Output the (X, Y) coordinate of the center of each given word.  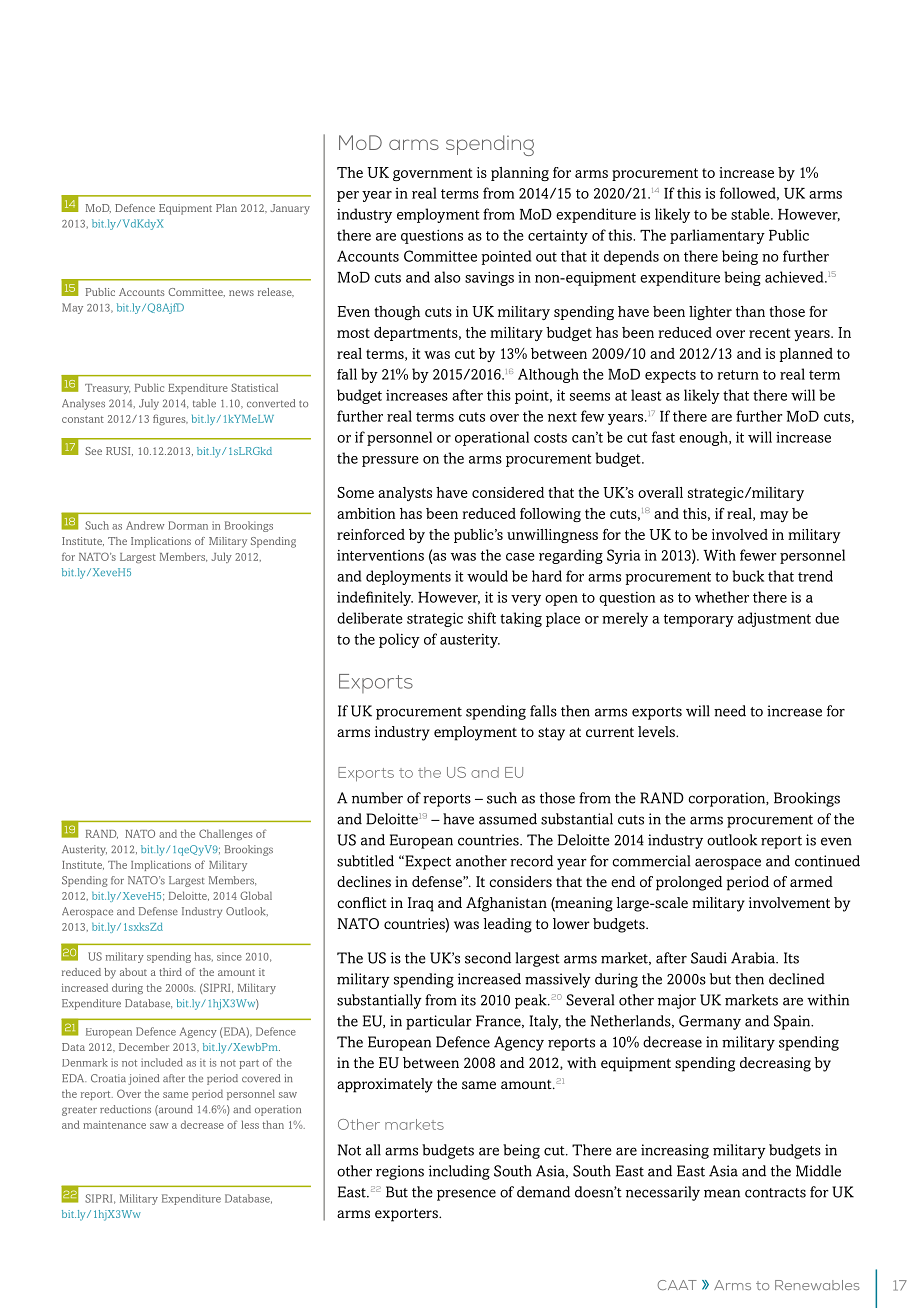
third (170, 972)
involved (740, 534)
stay (551, 734)
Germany (710, 1022)
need (730, 711)
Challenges (226, 834)
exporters (407, 1215)
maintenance (114, 1125)
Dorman (188, 525)
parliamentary (717, 236)
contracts (775, 1193)
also (447, 277)
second (488, 958)
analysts (405, 494)
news (241, 293)
